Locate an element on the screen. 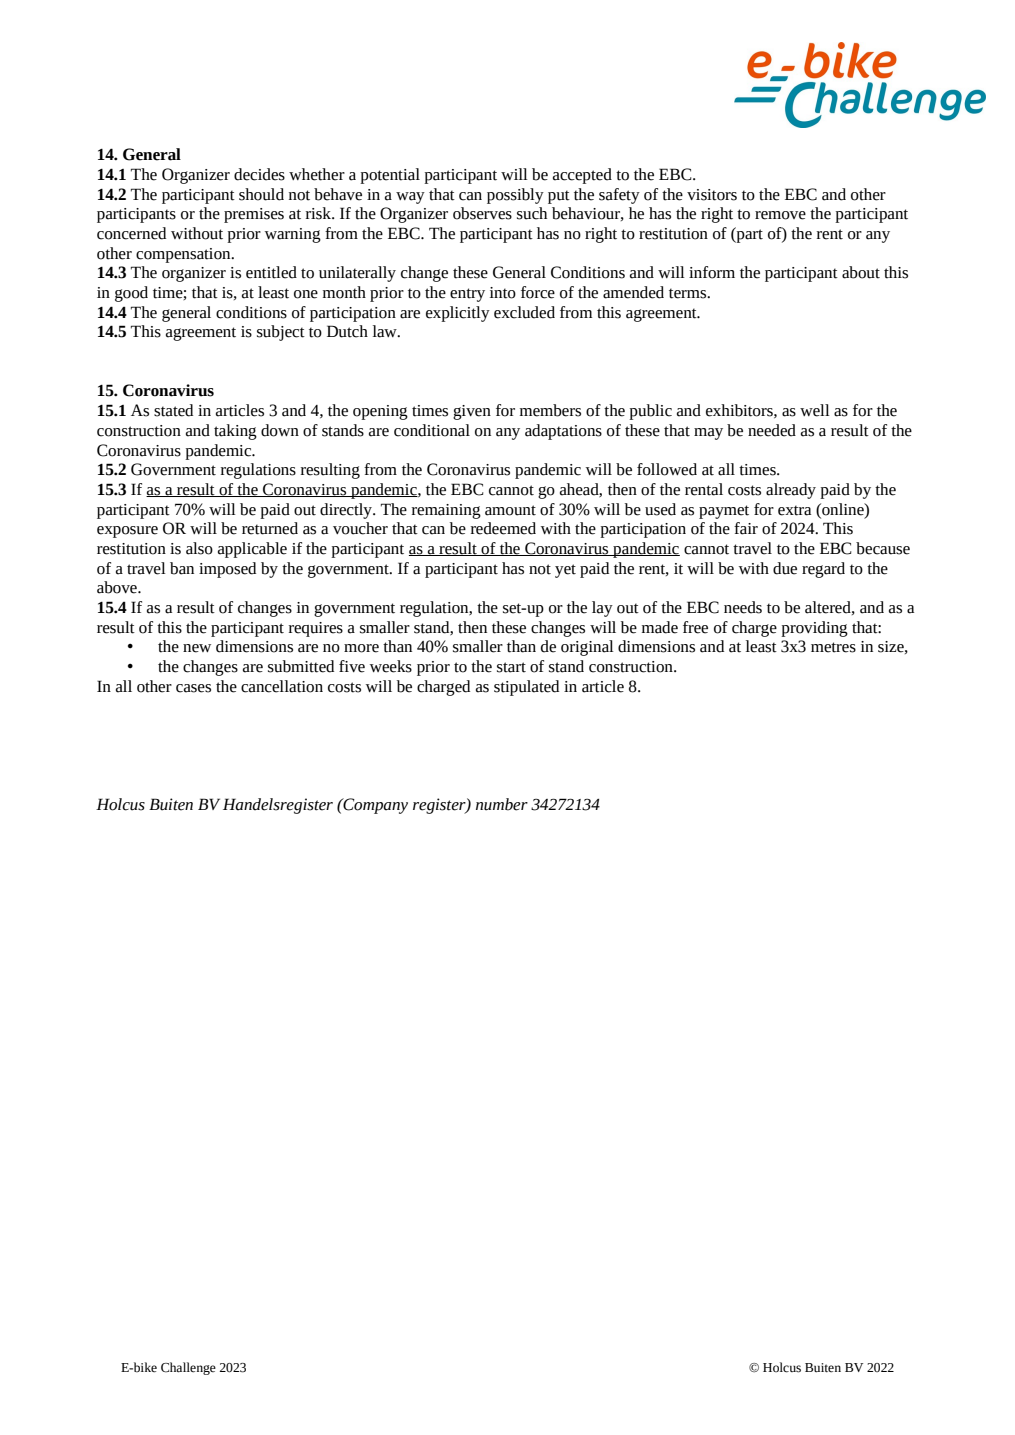 The image size is (1015, 1435). cases is located at coordinates (193, 688).
